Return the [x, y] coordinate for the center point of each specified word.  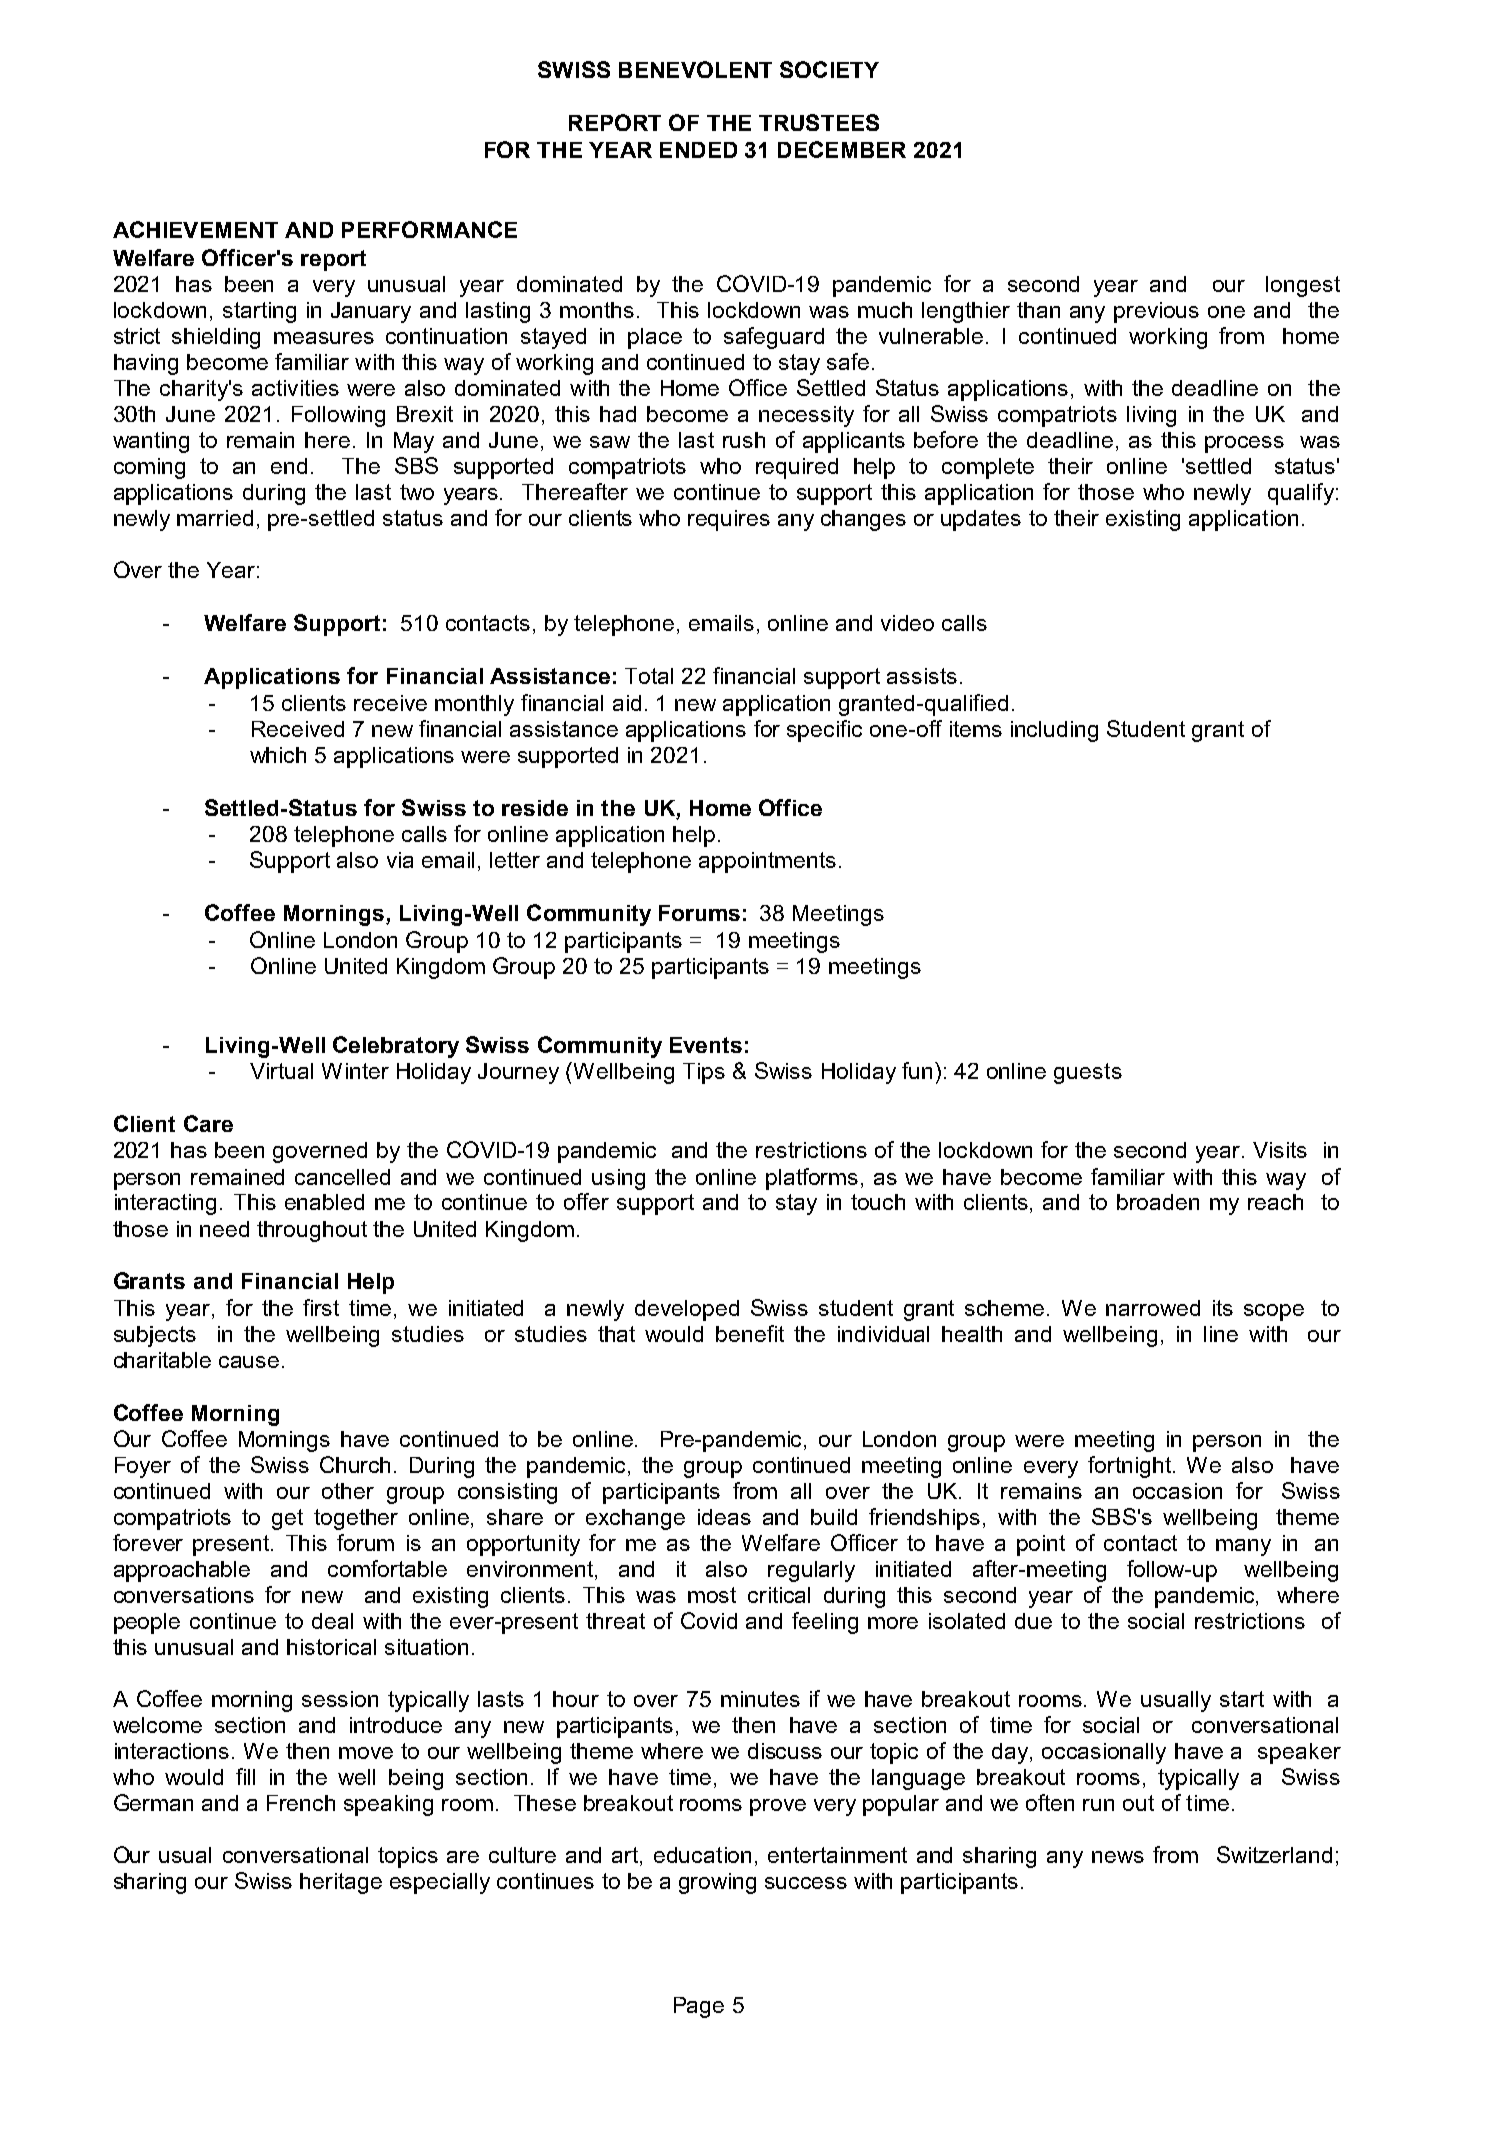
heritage [341, 1883]
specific [824, 731]
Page [699, 2007]
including [1054, 731]
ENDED [698, 150]
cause [249, 1362]
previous [1156, 312]
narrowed [1153, 1308]
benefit [750, 1333]
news [1118, 1857]
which [278, 755]
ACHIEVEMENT [195, 229]
